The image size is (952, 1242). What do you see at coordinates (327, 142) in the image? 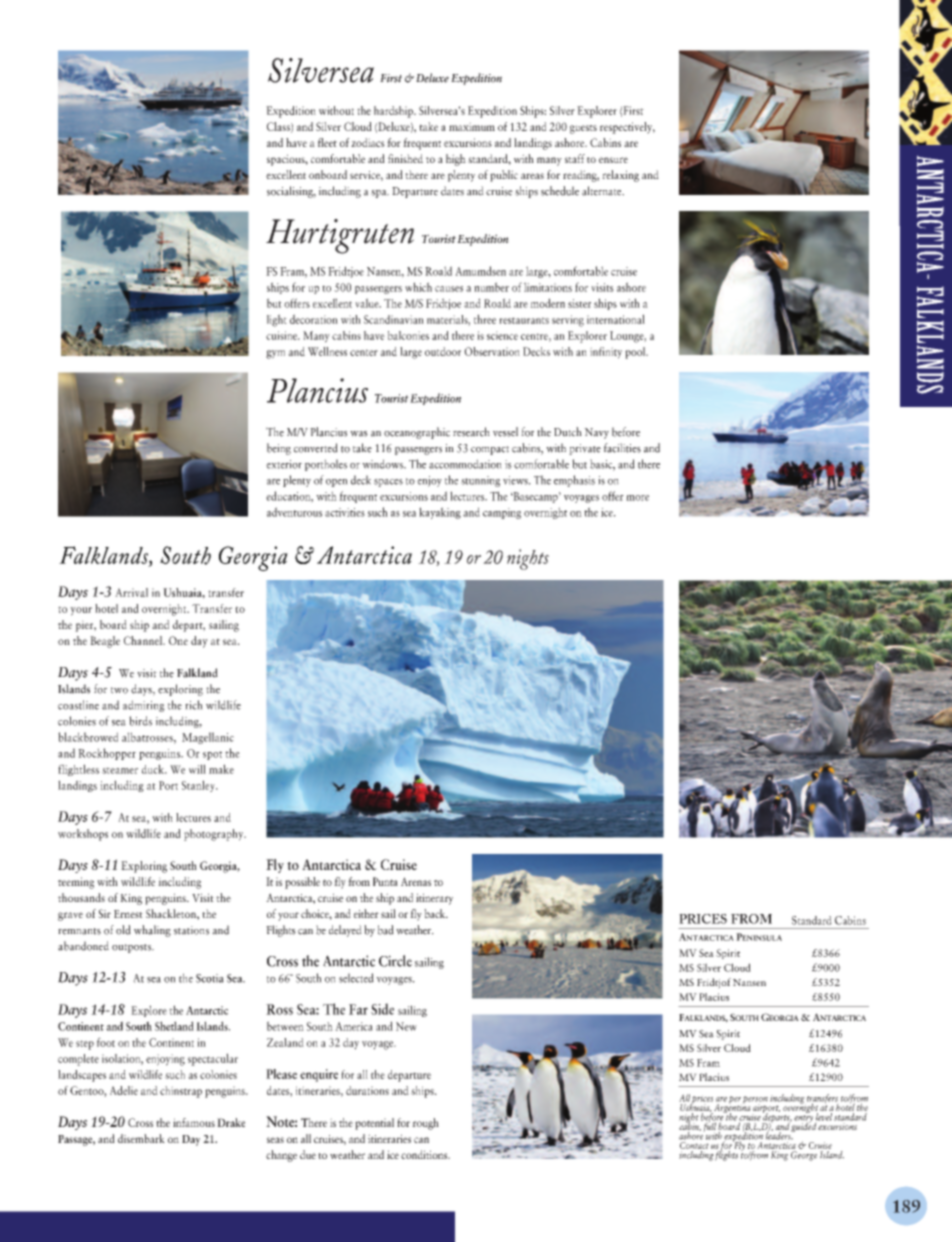
I see `fleet` at bounding box center [327, 142].
